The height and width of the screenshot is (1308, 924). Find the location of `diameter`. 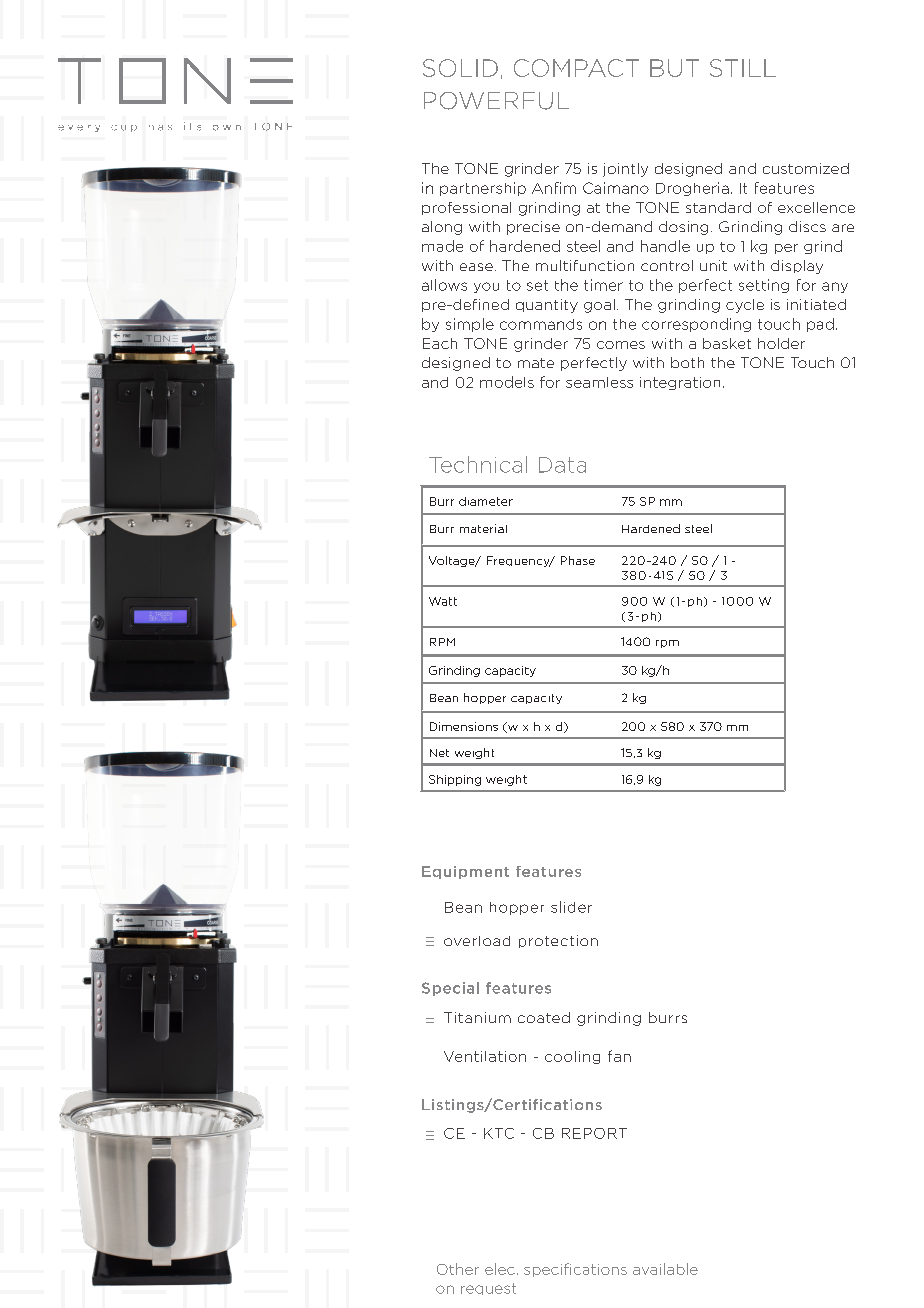

diameter is located at coordinates (486, 501).
